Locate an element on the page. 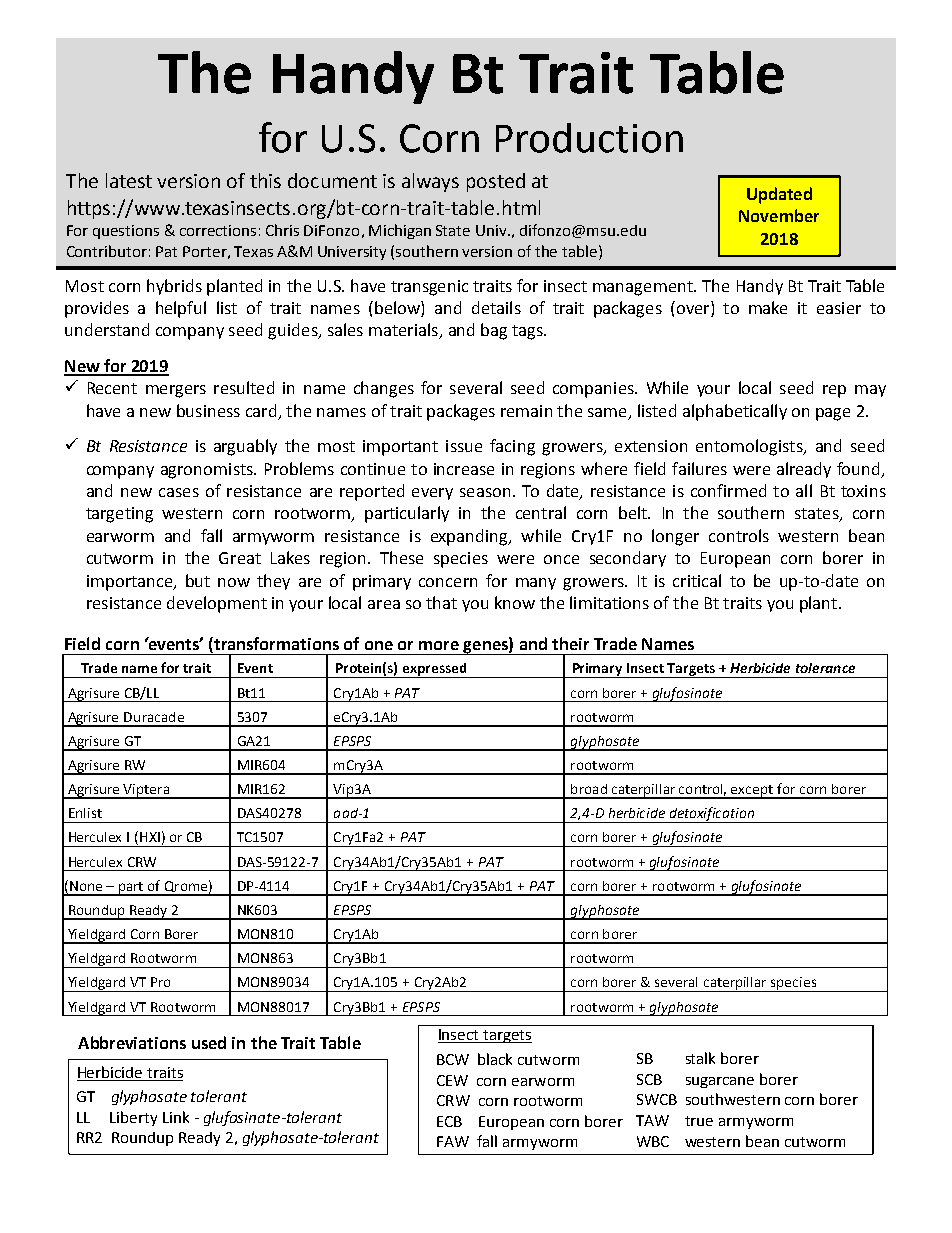 Image resolution: width=952 pixels, height=1233 pixels. mergers is located at coordinates (176, 391).
